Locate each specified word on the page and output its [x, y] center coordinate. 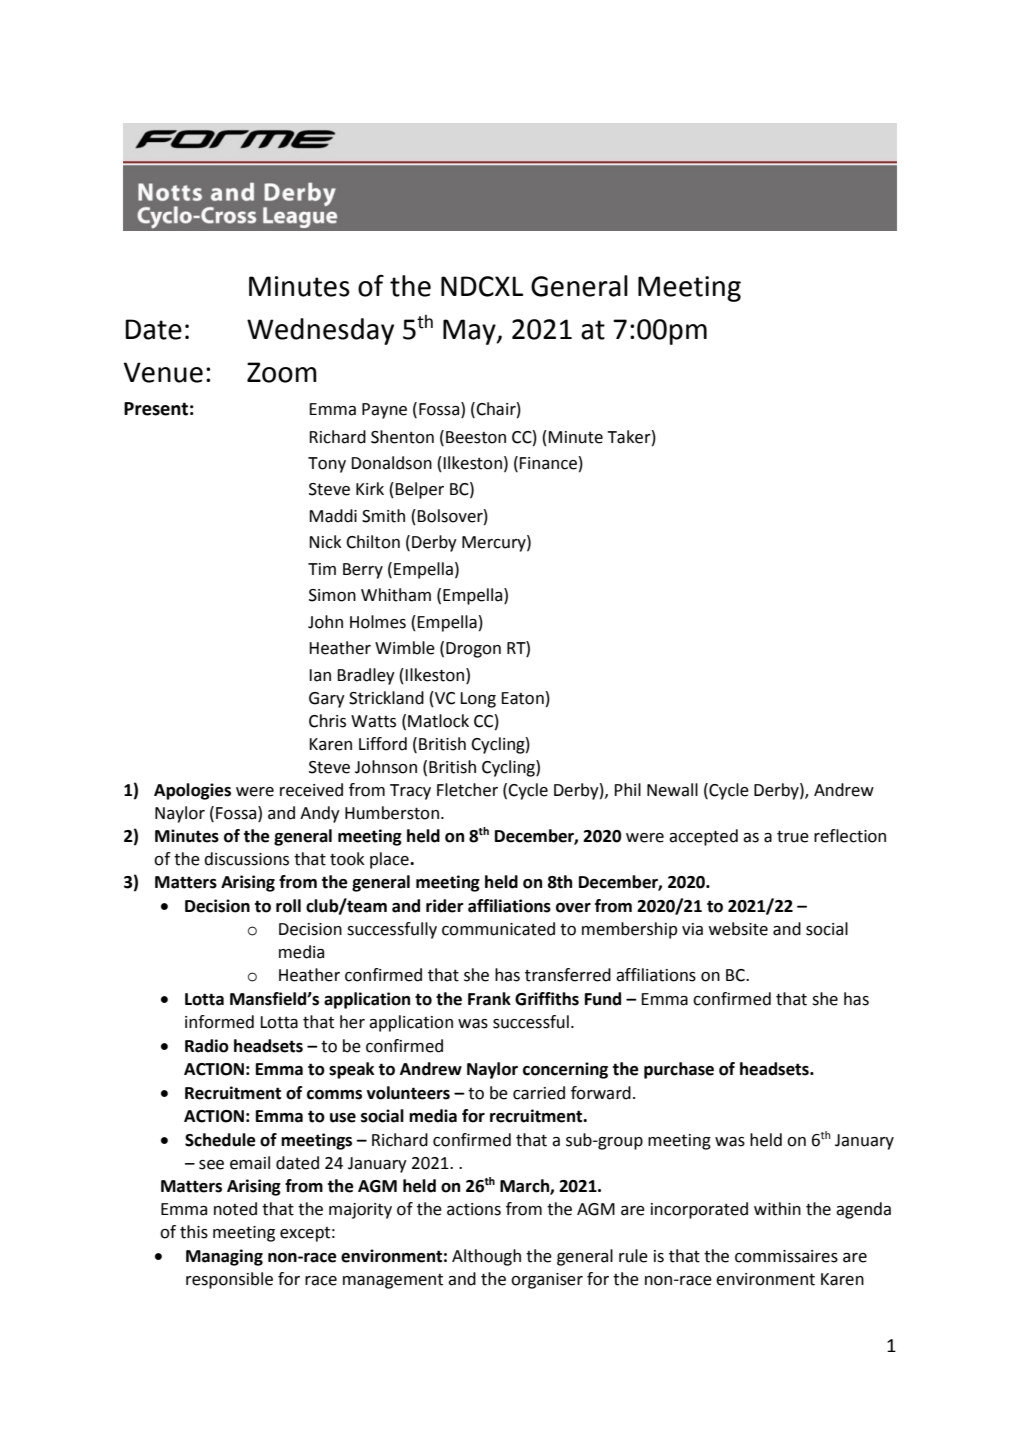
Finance [549, 463]
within [777, 1209]
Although [486, 1257]
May [470, 332]
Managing [224, 1257]
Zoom [282, 372]
